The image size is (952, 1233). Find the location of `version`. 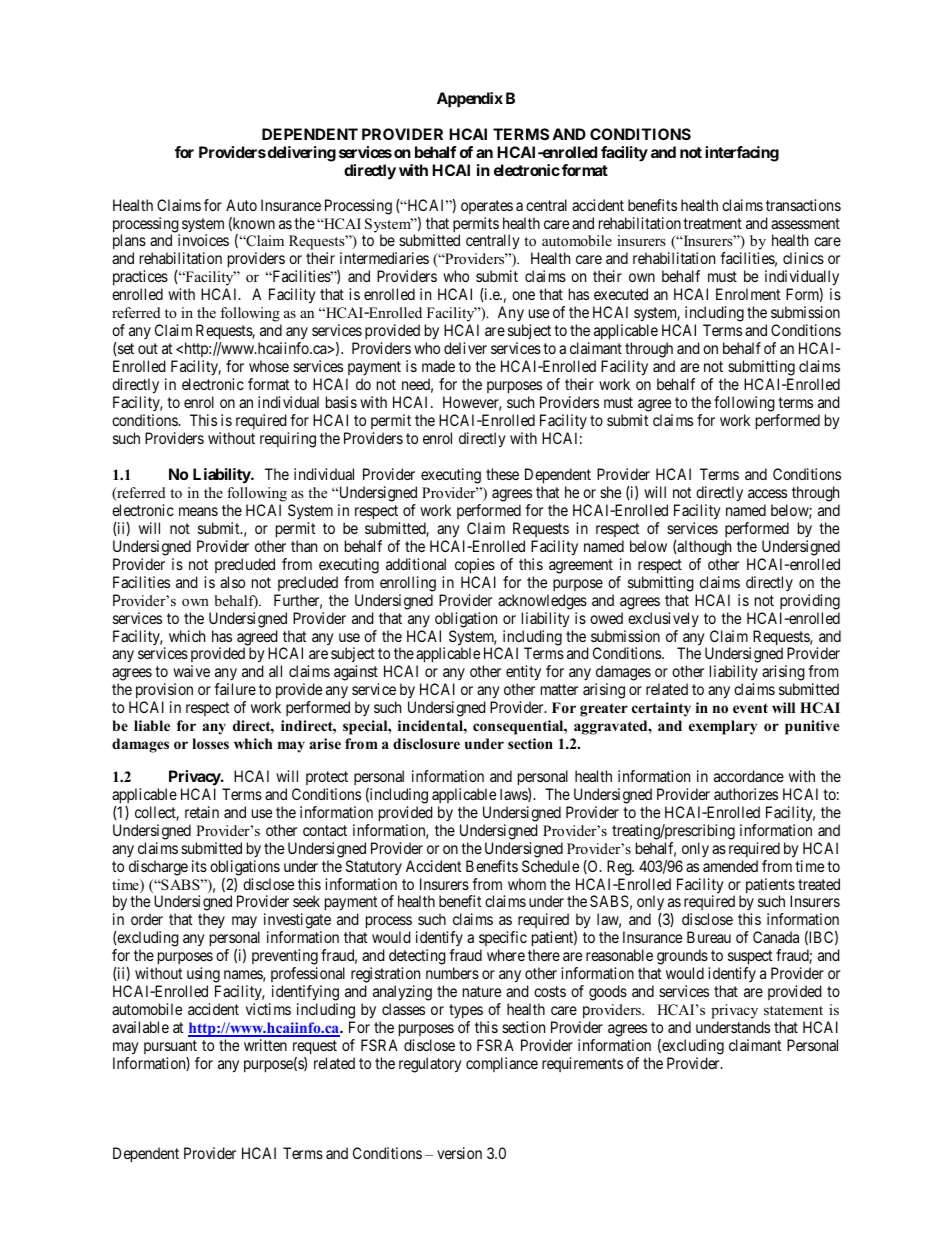

version is located at coordinates (459, 1153).
